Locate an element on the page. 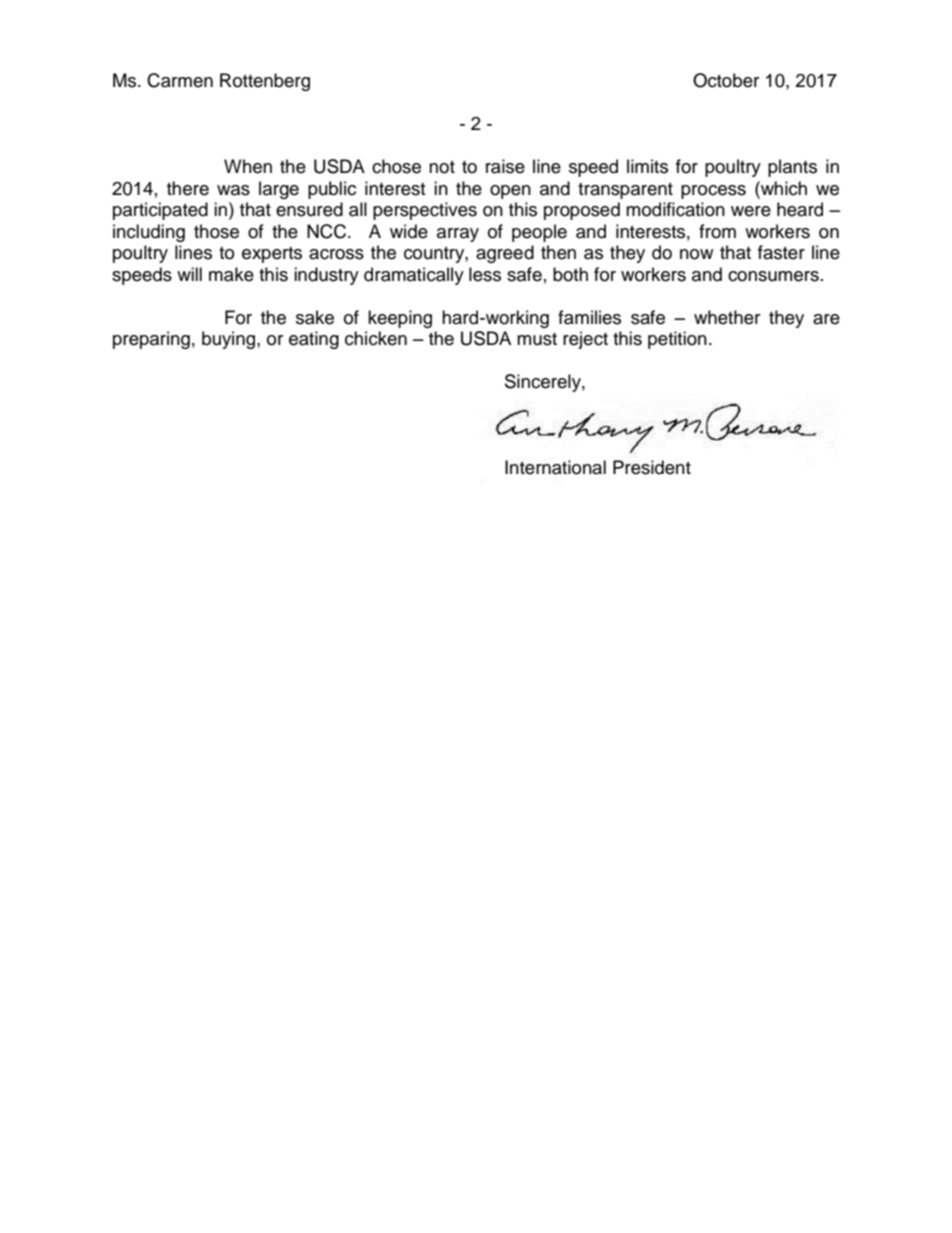 The height and width of the page is (1233, 952). less is located at coordinates (485, 274).
